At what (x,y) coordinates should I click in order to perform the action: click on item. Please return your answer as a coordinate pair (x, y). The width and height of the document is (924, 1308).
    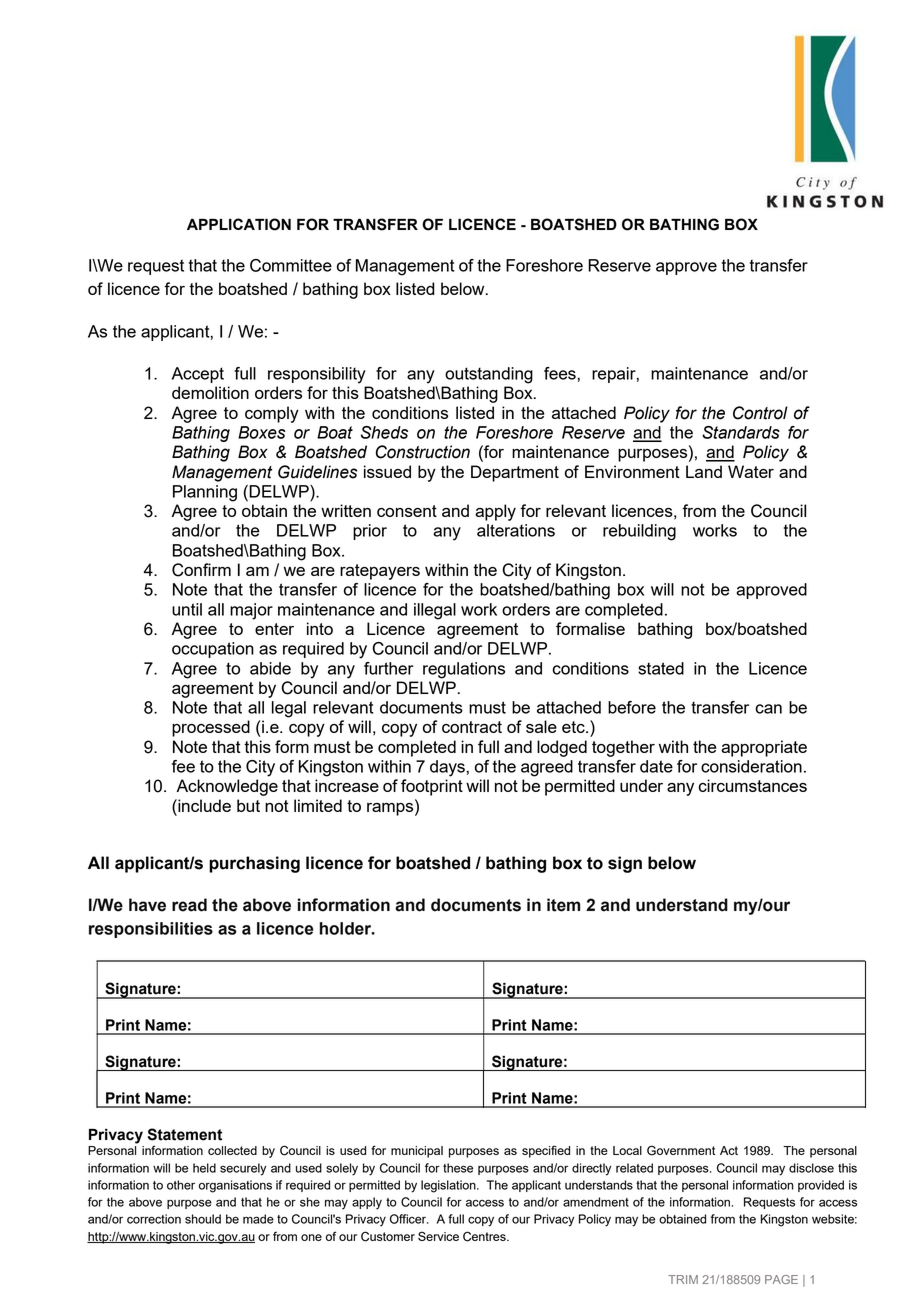
    Looking at the image, I should click on (563, 905).
